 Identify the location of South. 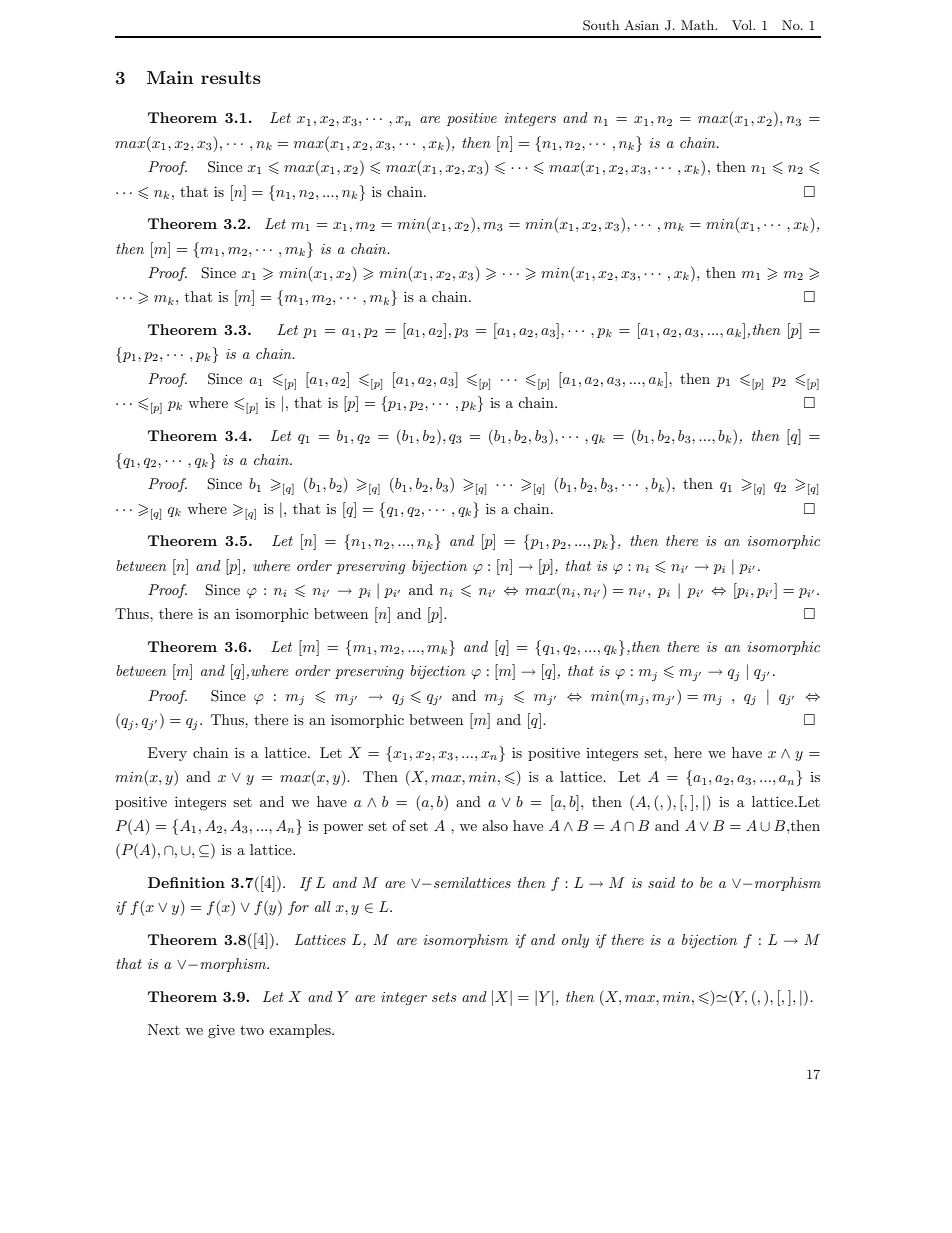
(601, 25).
